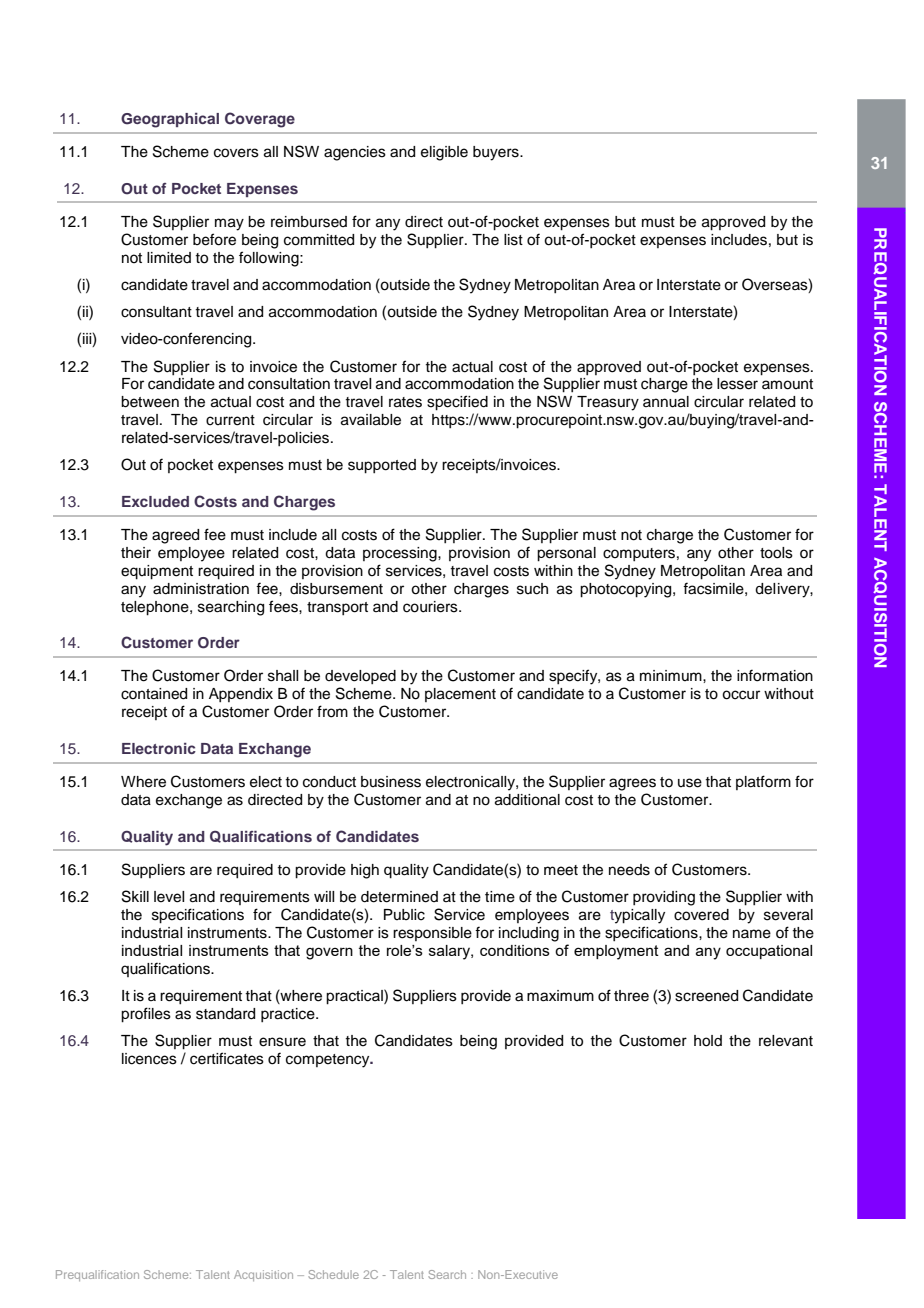 This page has height=1308, width=924. What do you see at coordinates (497, 153) in the page?
I see `buyers` at bounding box center [497, 153].
